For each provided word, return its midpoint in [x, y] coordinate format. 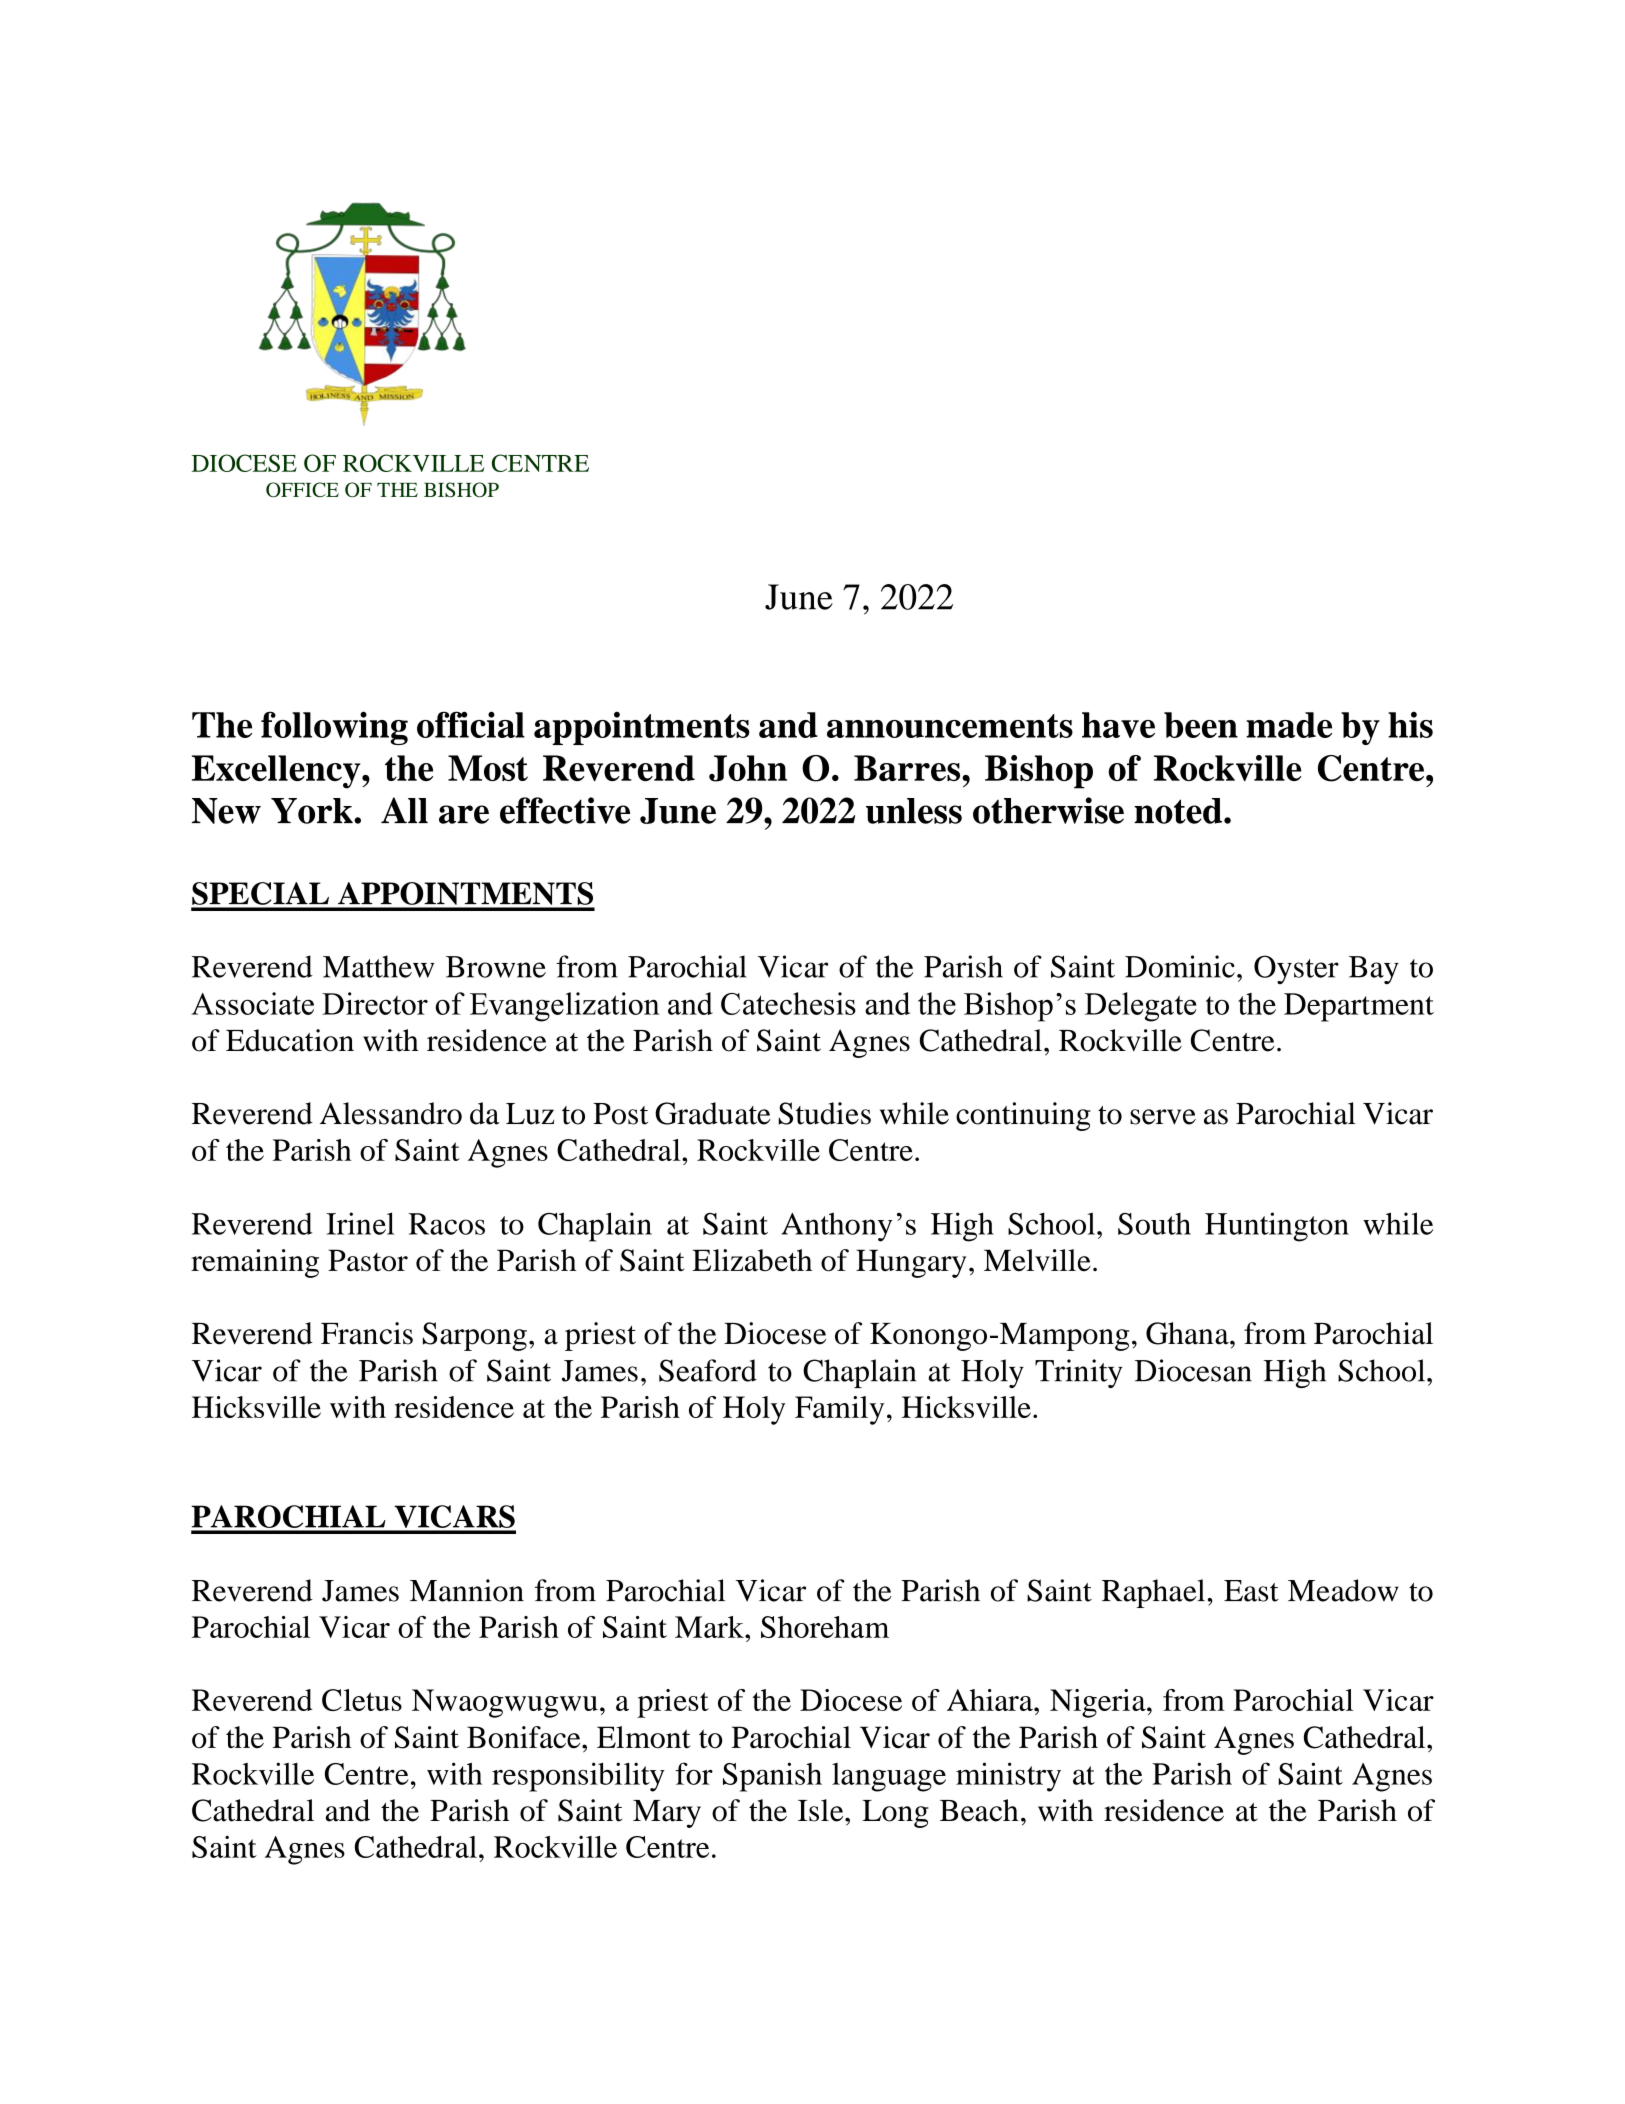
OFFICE [302, 489]
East [1251, 1591]
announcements [950, 726]
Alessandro [391, 1113]
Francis [367, 1333]
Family [839, 1410]
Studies [824, 1113]
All [404, 810]
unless [914, 811]
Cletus [362, 1700]
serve [1163, 1117]
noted [1179, 811]
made [1289, 725]
